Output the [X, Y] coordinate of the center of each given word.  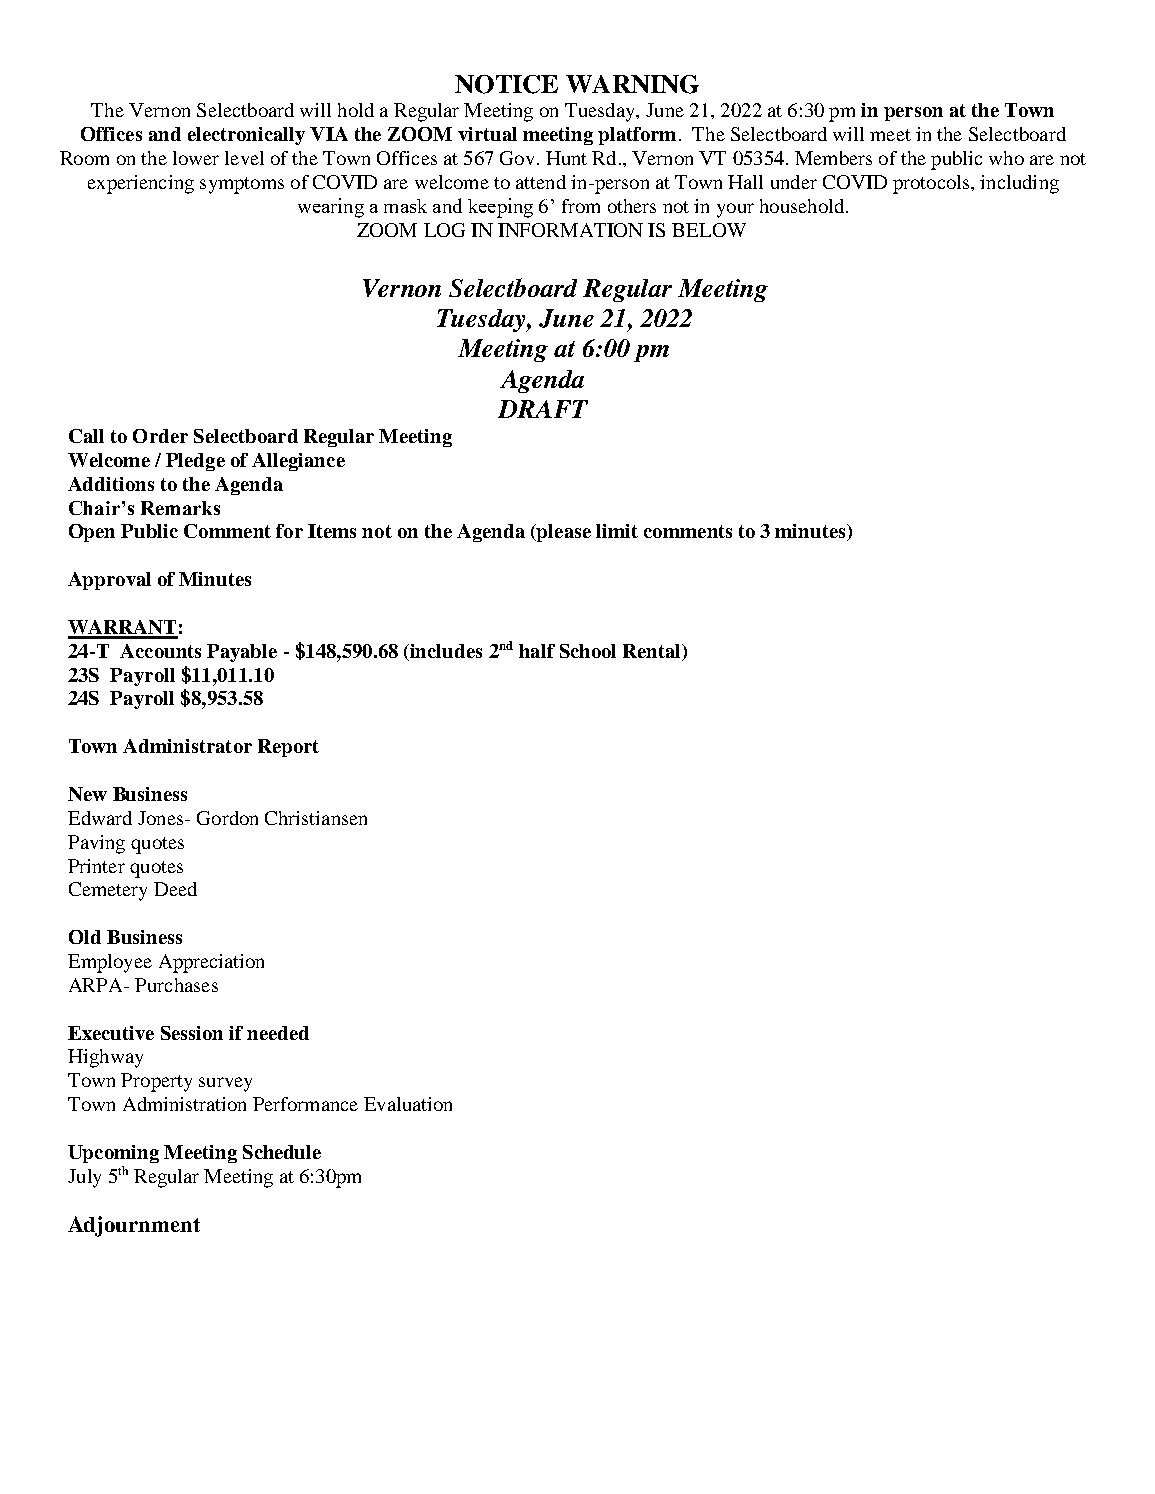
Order [160, 436]
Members [833, 158]
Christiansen [316, 818]
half [537, 651]
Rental [653, 651]
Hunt [566, 158]
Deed [175, 889]
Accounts [160, 651]
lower [196, 158]
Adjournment [134, 1226]
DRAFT [543, 409]
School [588, 651]
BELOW [709, 230]
